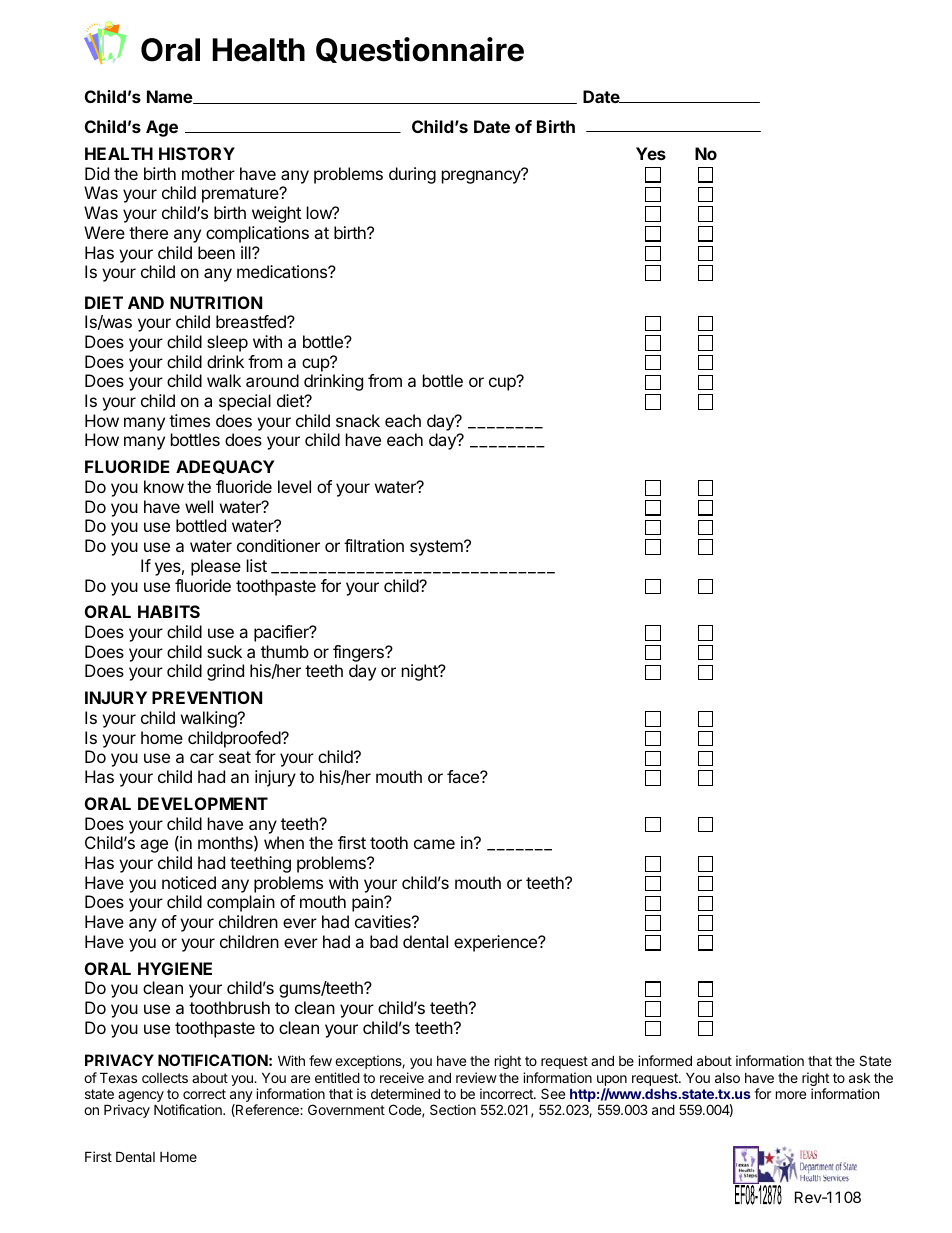 This document has width=952, height=1233. I want to click on more, so click(791, 1095).
